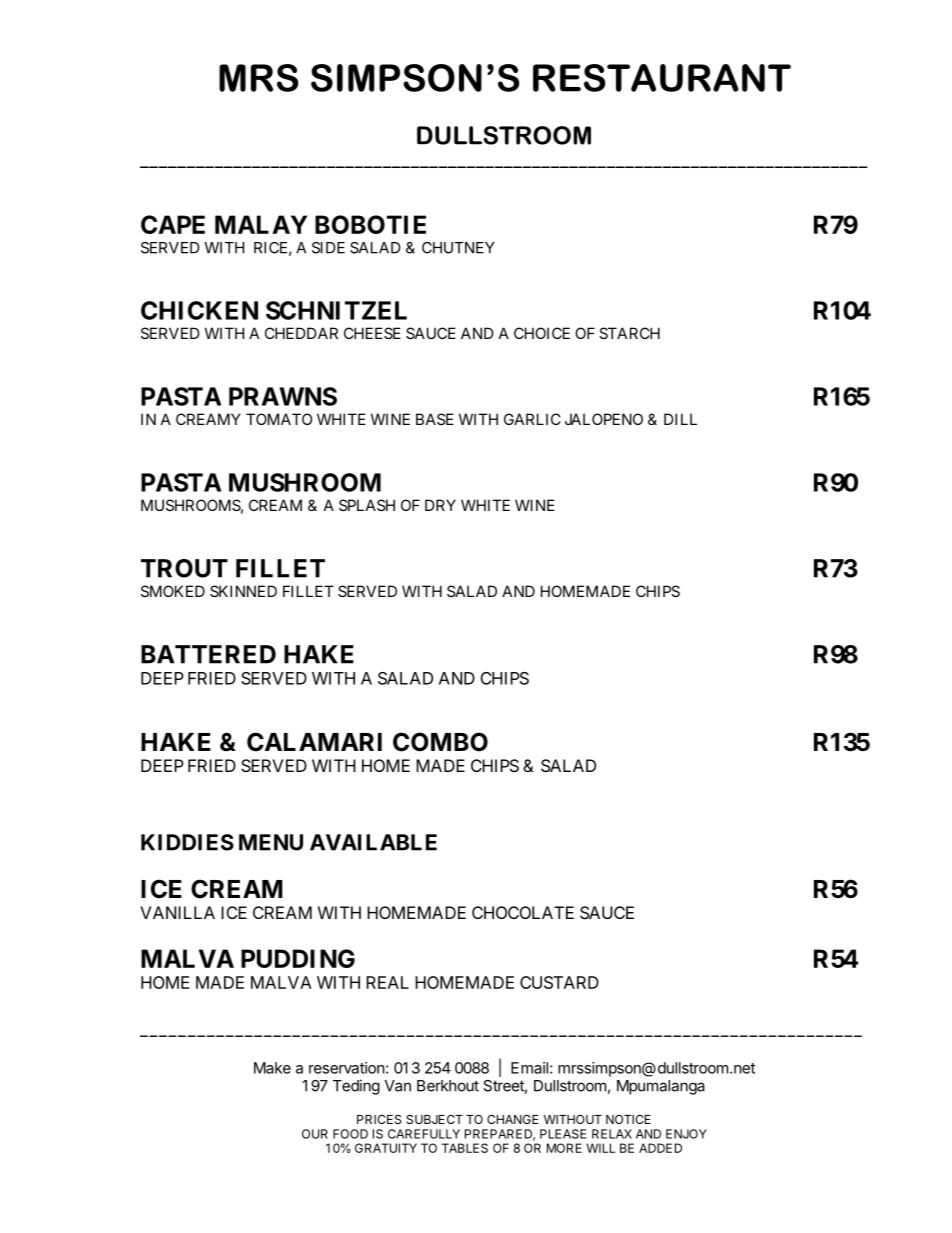  I want to click on CHUTNEY, so click(458, 248).
